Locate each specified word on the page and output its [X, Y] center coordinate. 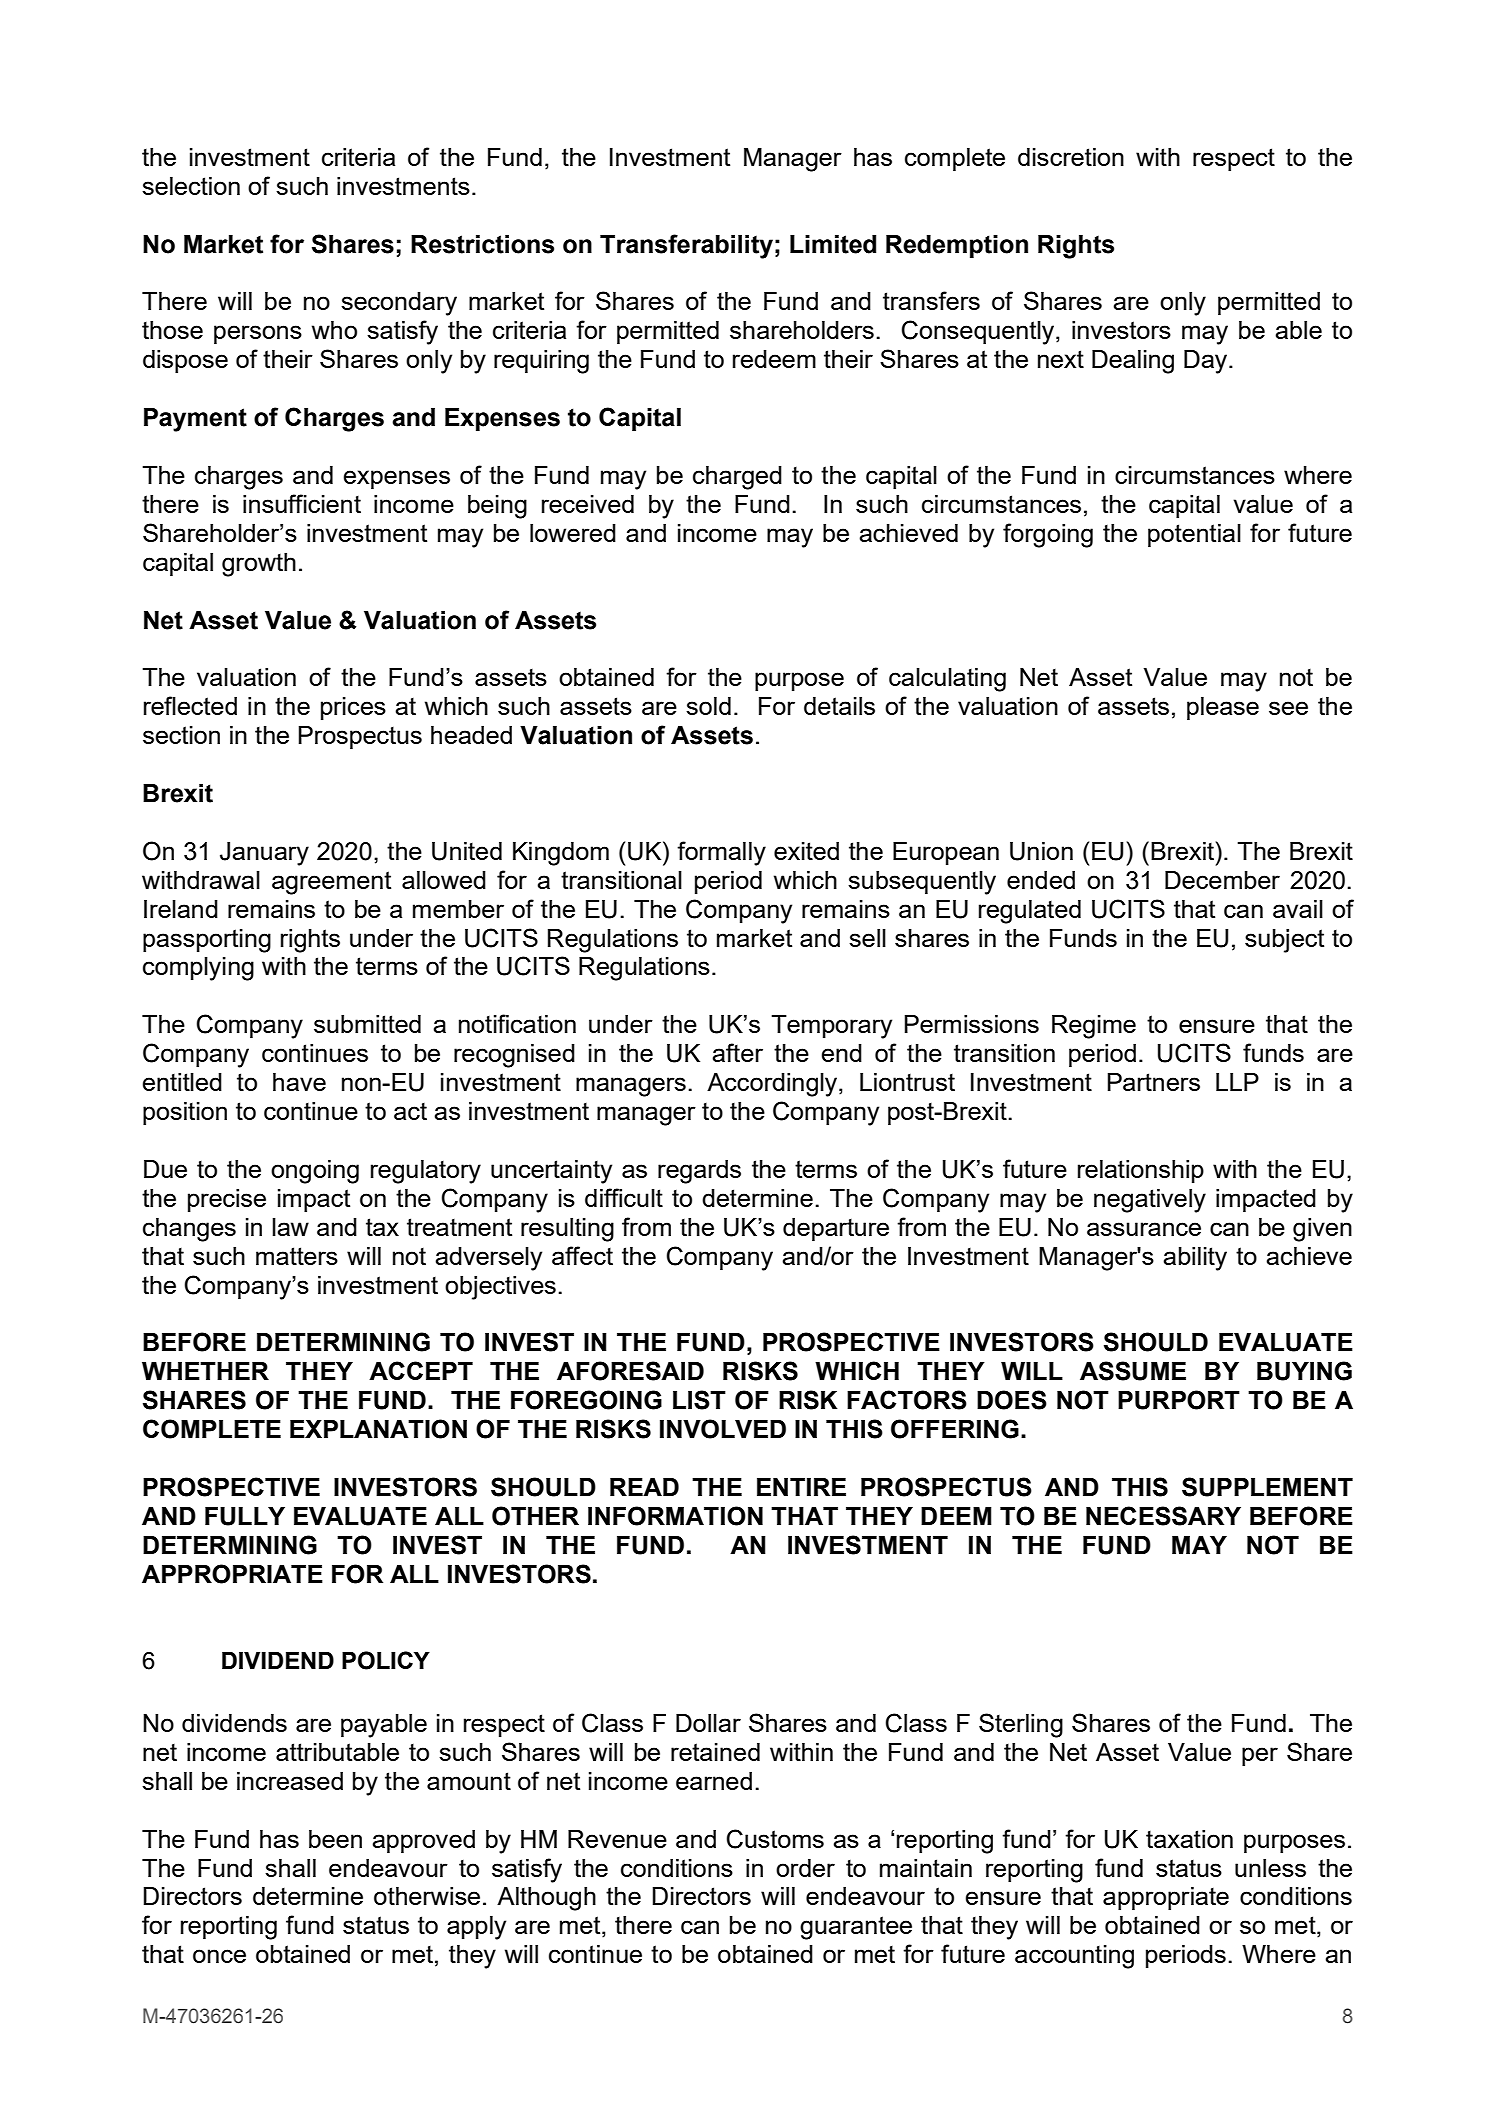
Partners [1154, 1082]
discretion [1071, 157]
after [737, 1052]
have [299, 1082]
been [335, 1839]
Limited [833, 244]
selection [191, 186]
